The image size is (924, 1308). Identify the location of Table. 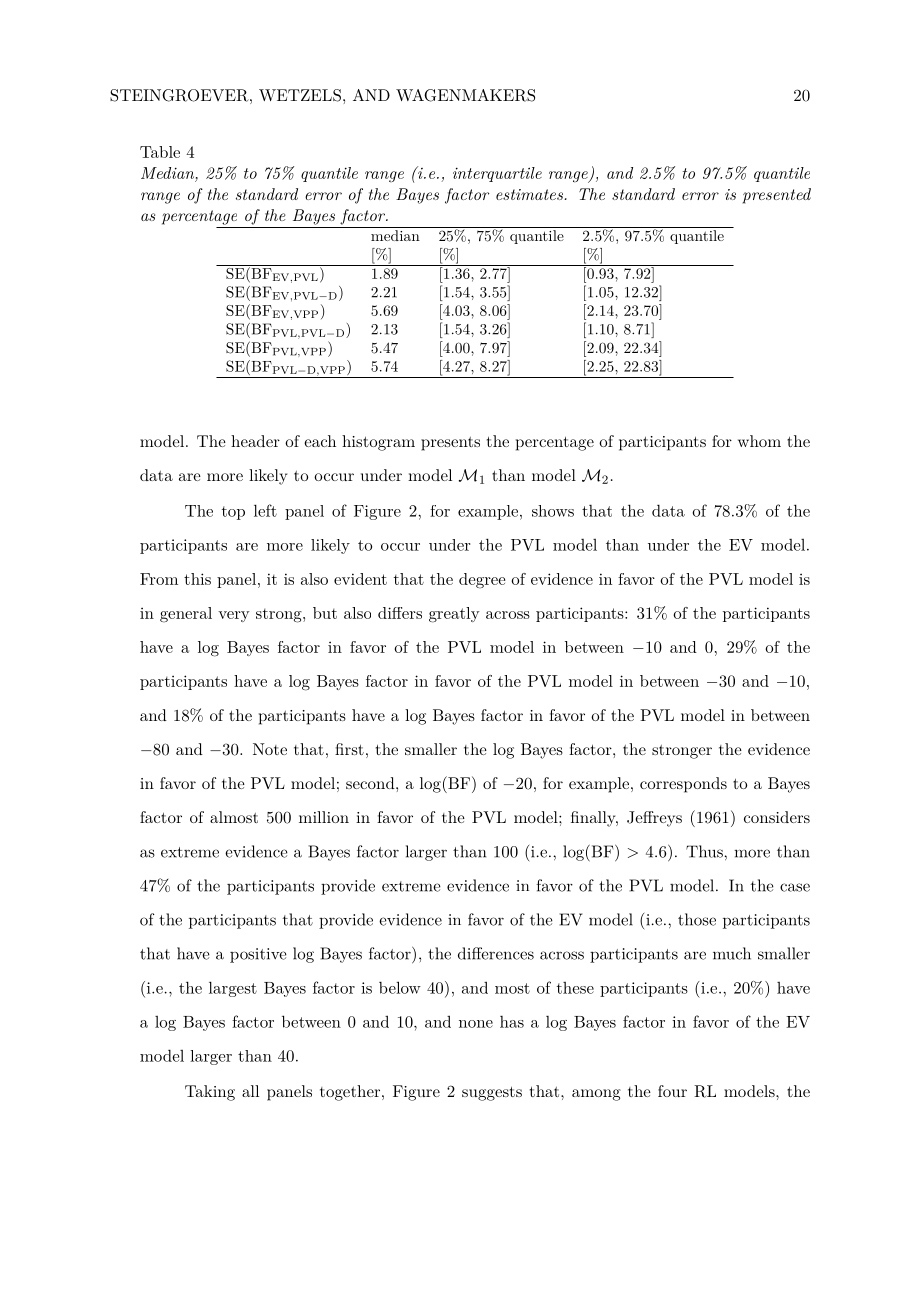
(160, 152).
